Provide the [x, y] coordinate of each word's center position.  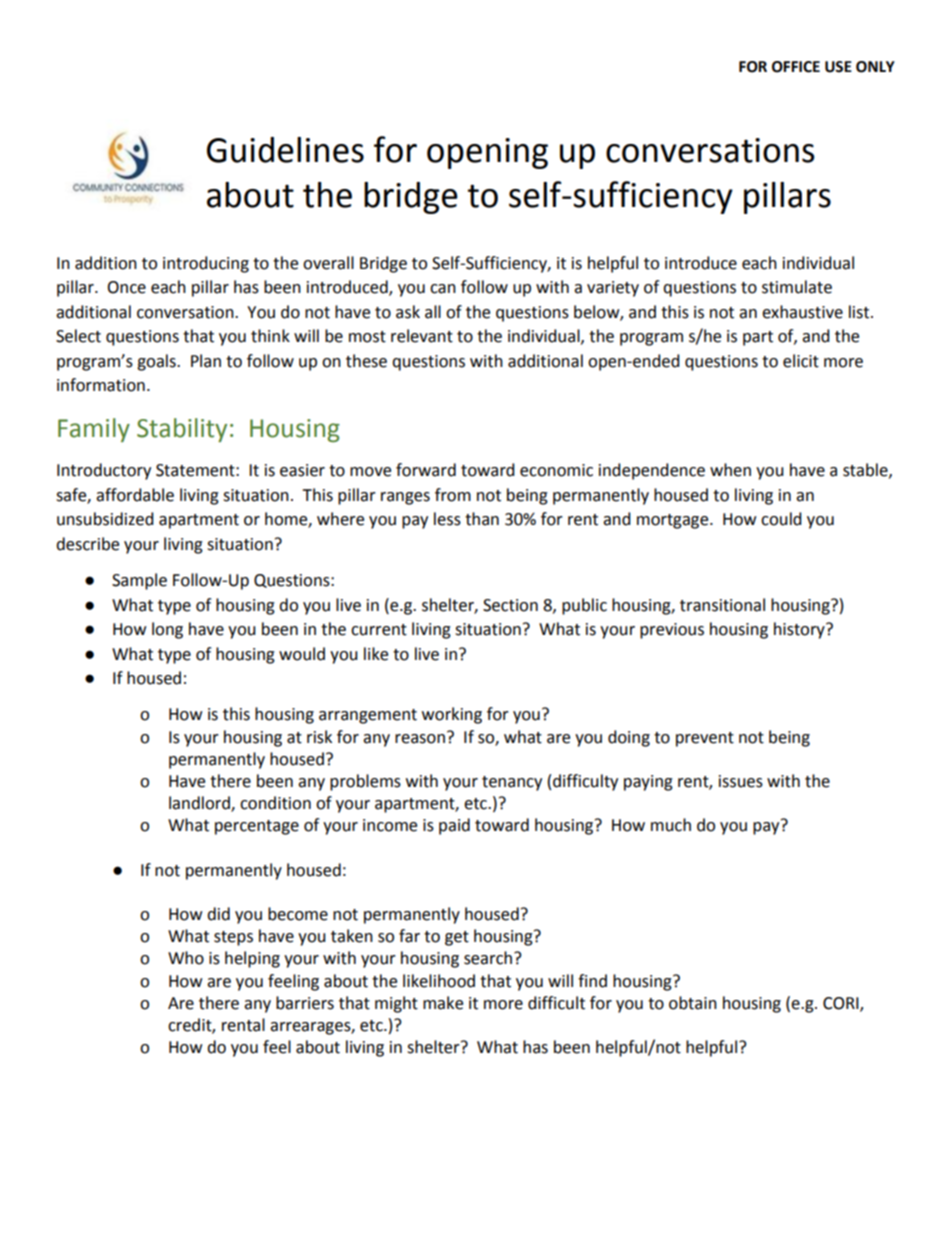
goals [157, 362]
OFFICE [796, 67]
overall [328, 263]
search [489, 958]
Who [186, 958]
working [452, 715]
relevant [422, 336]
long [167, 630]
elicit [801, 361]
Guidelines [285, 150]
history [800, 630]
